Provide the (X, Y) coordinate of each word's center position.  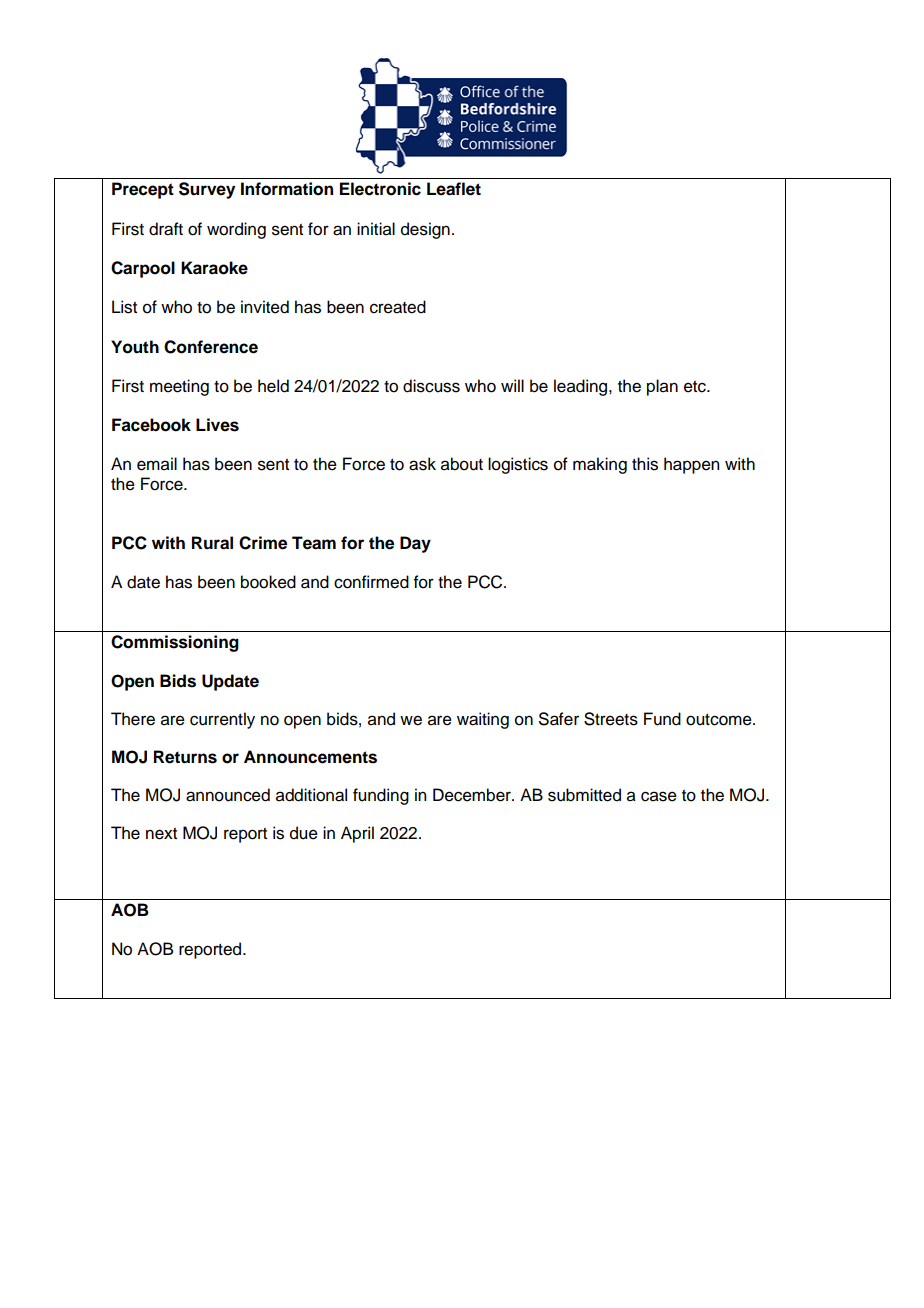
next (161, 834)
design (425, 230)
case (659, 796)
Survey (207, 190)
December (473, 795)
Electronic (380, 189)
